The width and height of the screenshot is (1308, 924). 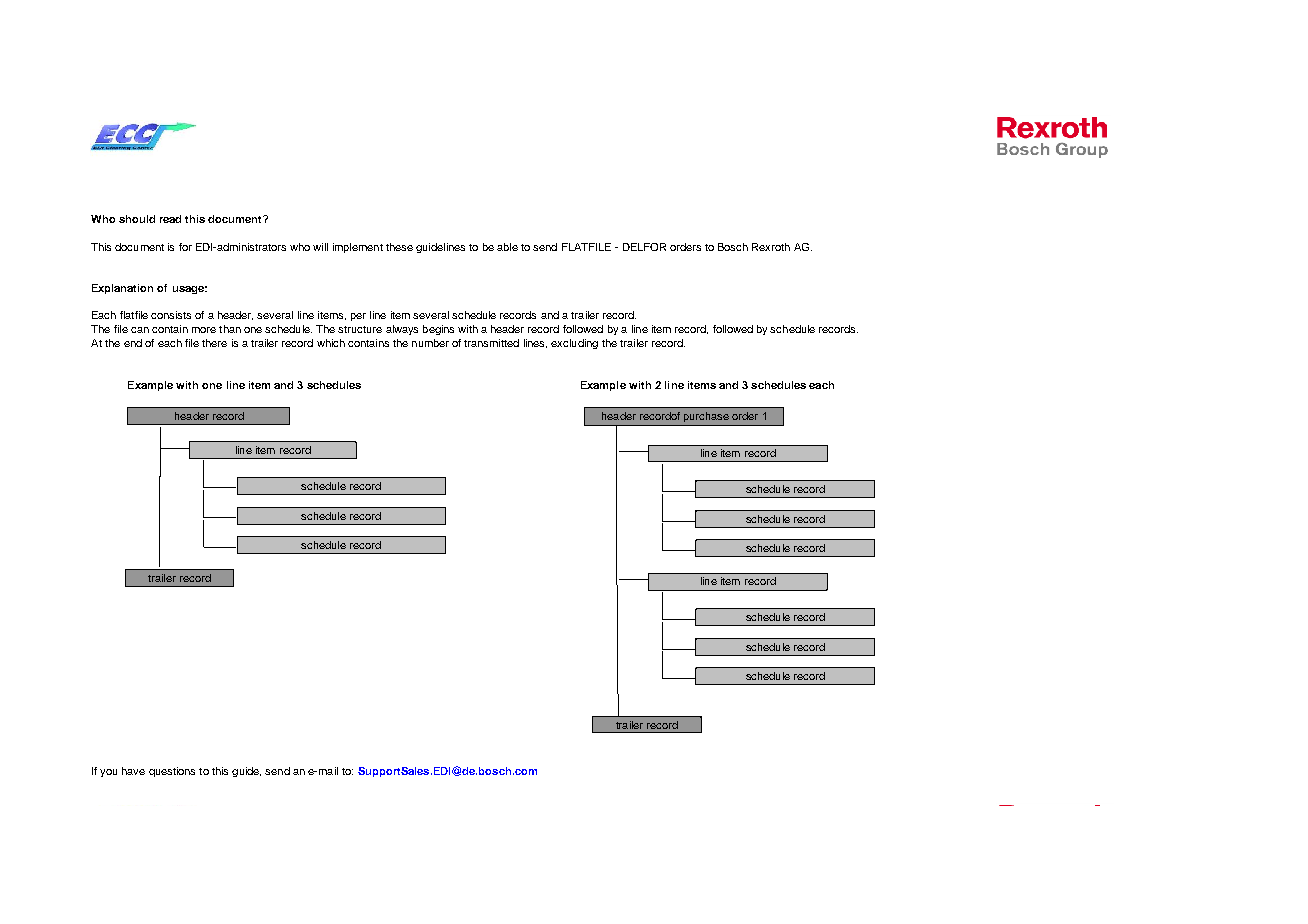 I want to click on have, so click(x=133, y=771).
